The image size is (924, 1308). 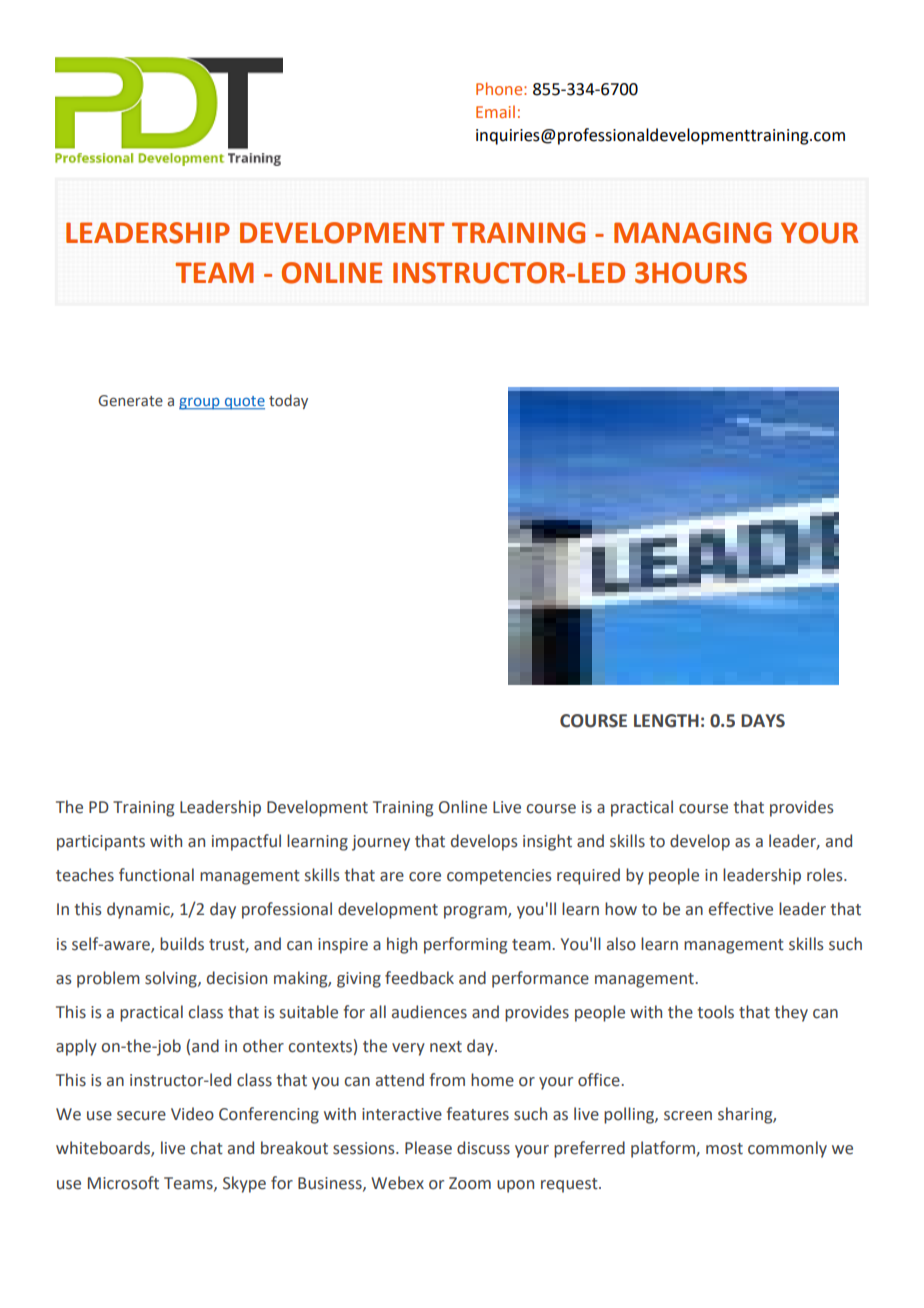 I want to click on DAYS, so click(x=763, y=721).
